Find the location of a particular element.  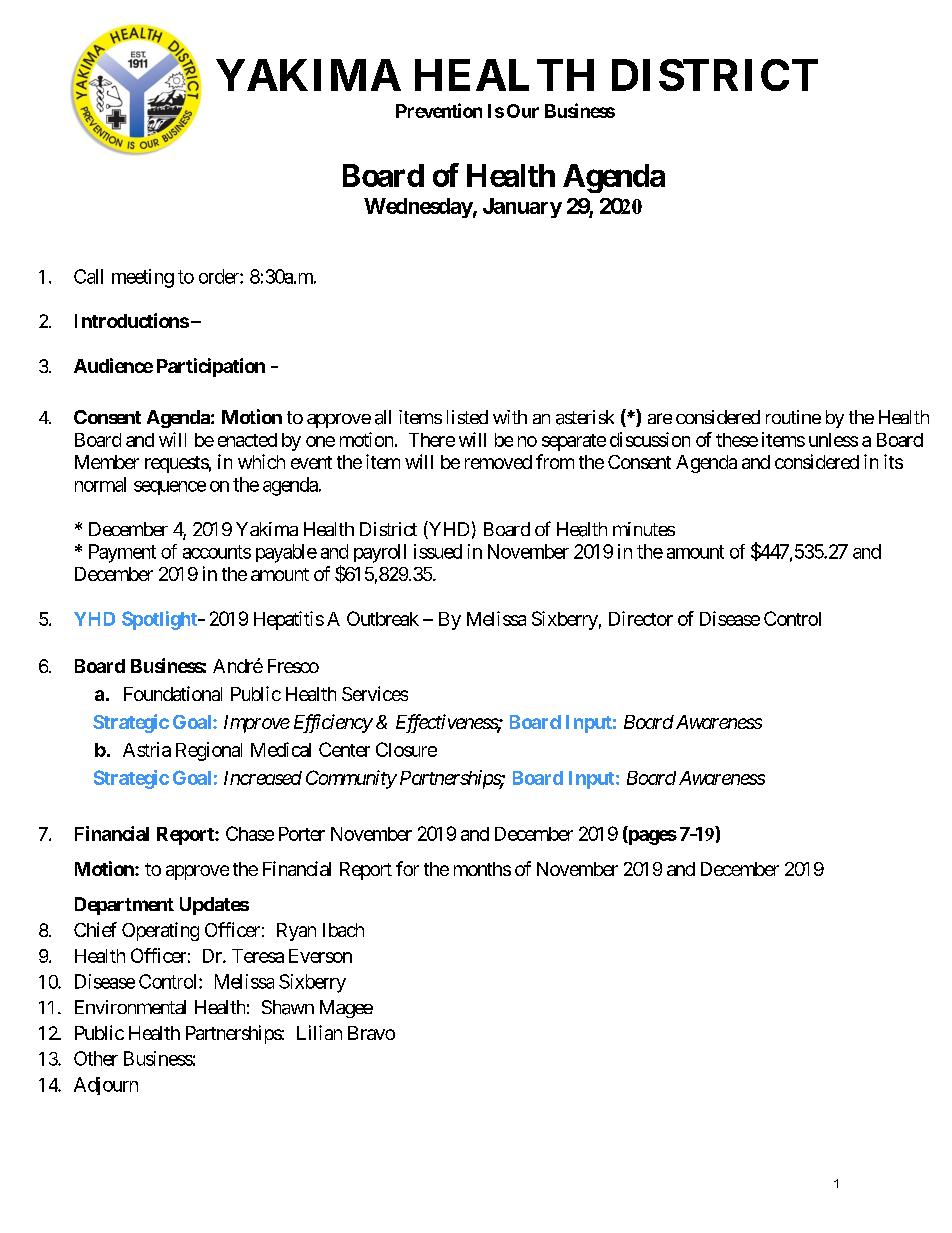

Foundational is located at coordinates (173, 693).
